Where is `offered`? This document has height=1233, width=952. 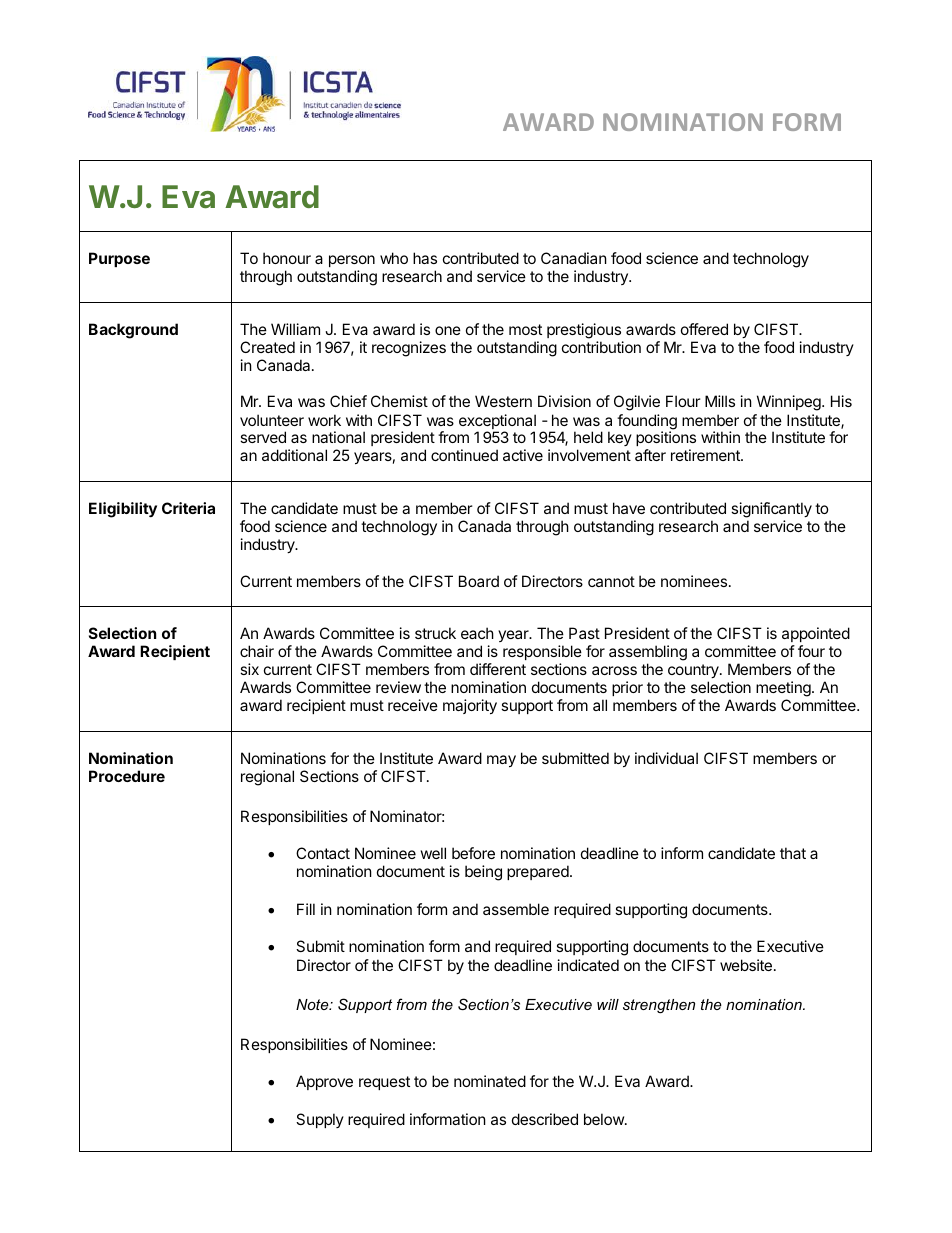 offered is located at coordinates (704, 329).
